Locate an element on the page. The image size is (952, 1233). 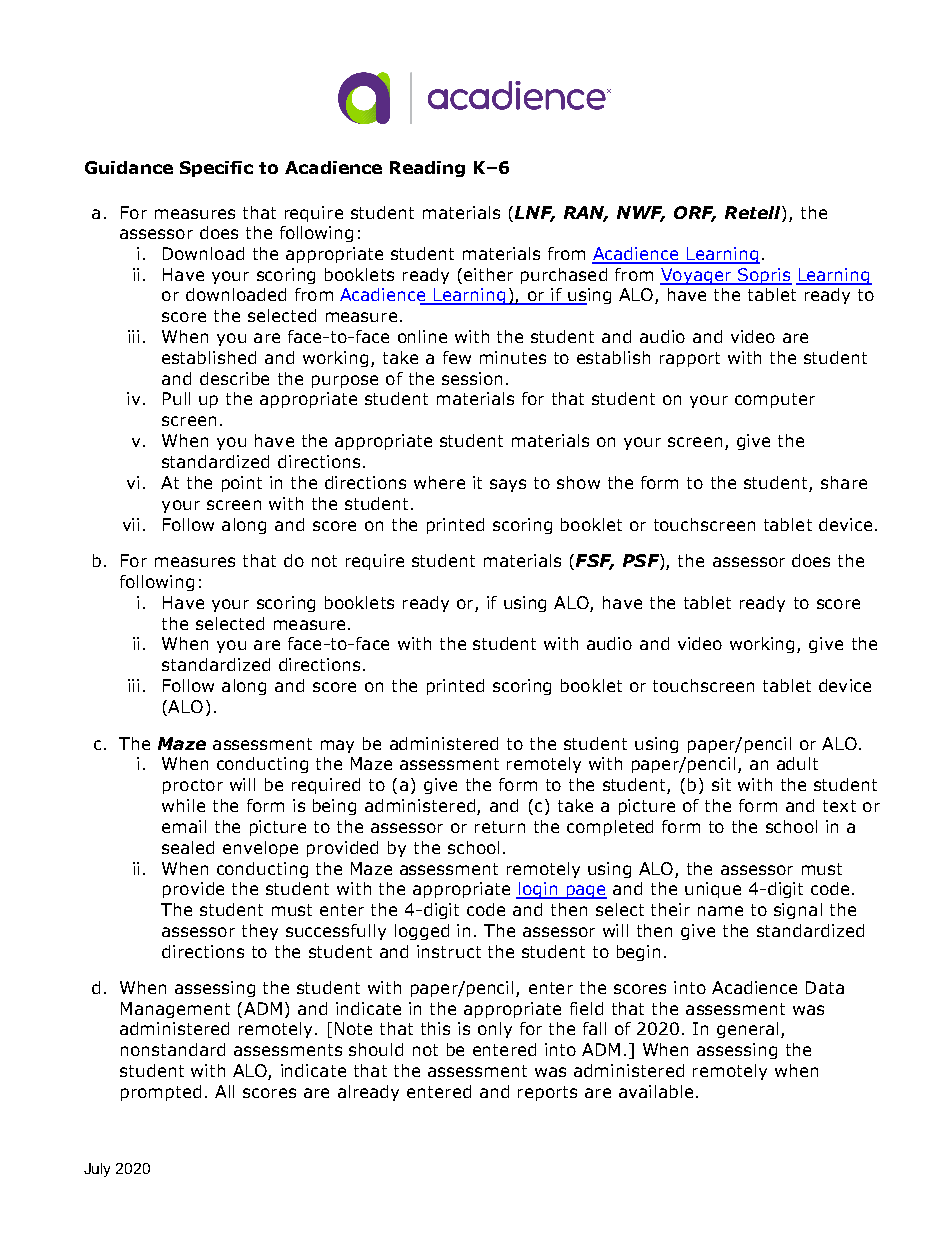
sit is located at coordinates (721, 784).
